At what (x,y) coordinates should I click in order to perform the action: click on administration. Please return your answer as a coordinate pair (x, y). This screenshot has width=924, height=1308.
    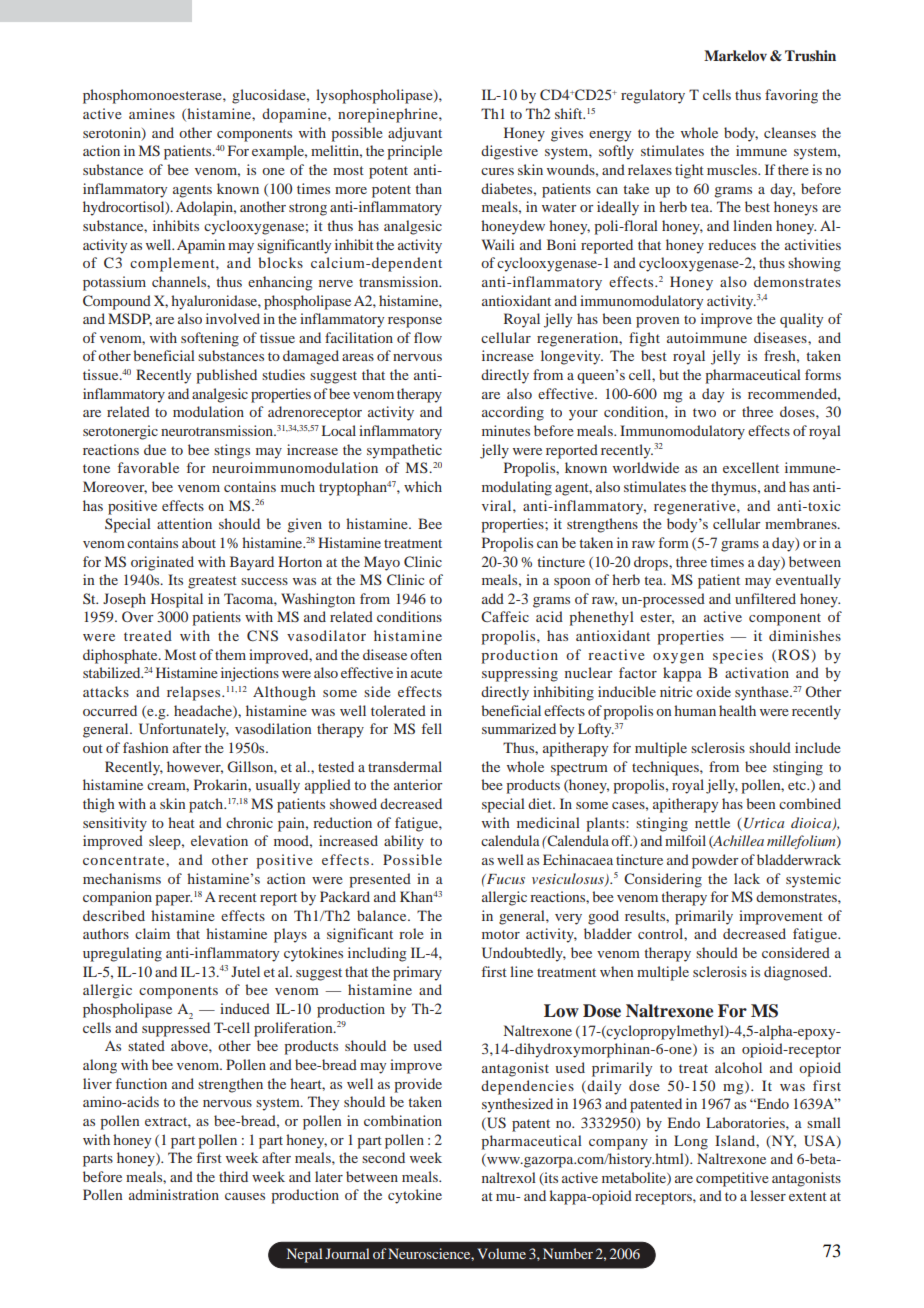
    Looking at the image, I should click on (174, 1194).
